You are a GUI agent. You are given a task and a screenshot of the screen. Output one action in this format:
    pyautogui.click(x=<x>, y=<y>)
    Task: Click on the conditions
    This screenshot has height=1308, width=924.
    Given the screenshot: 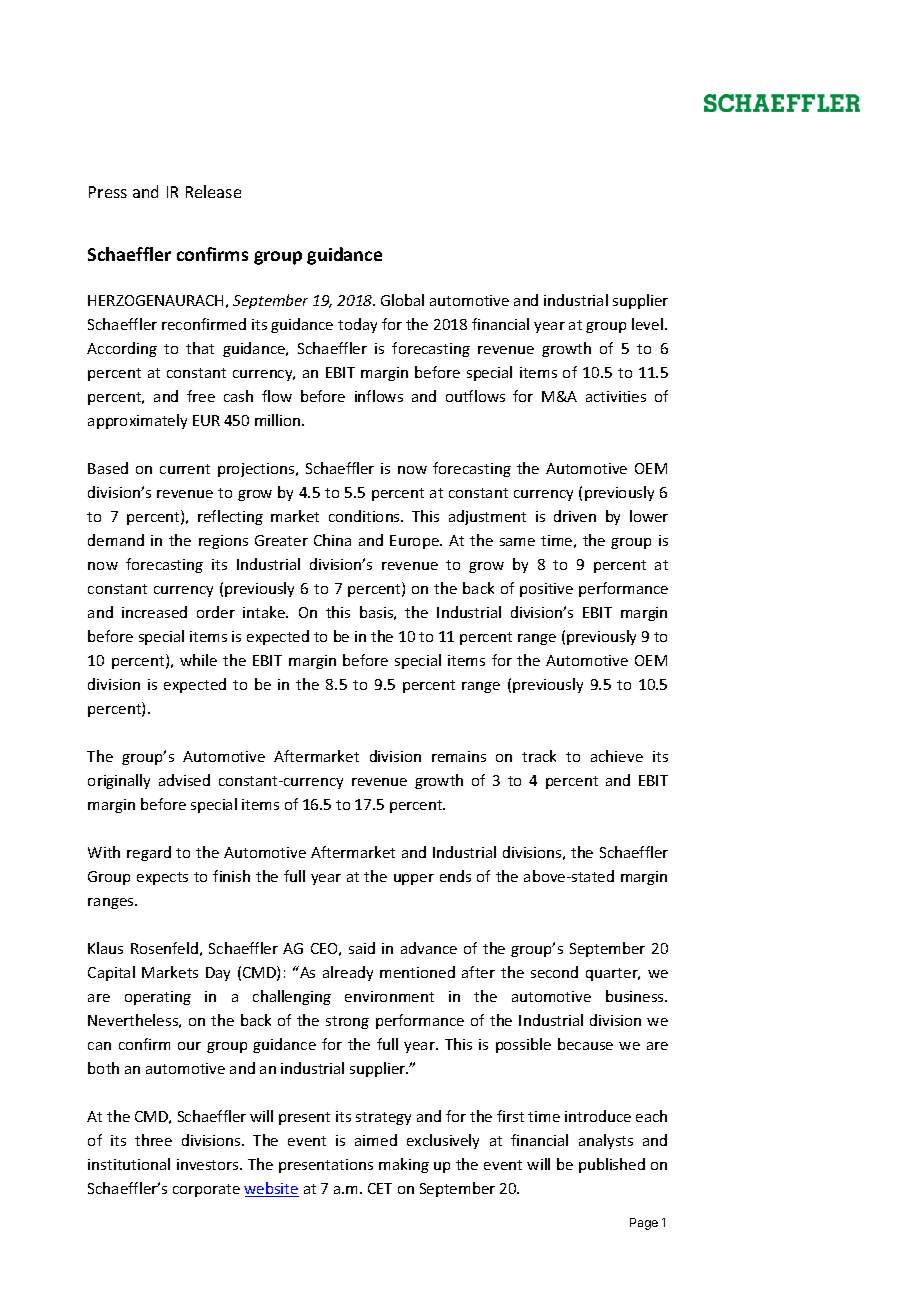 What is the action you would take?
    pyautogui.click(x=365, y=516)
